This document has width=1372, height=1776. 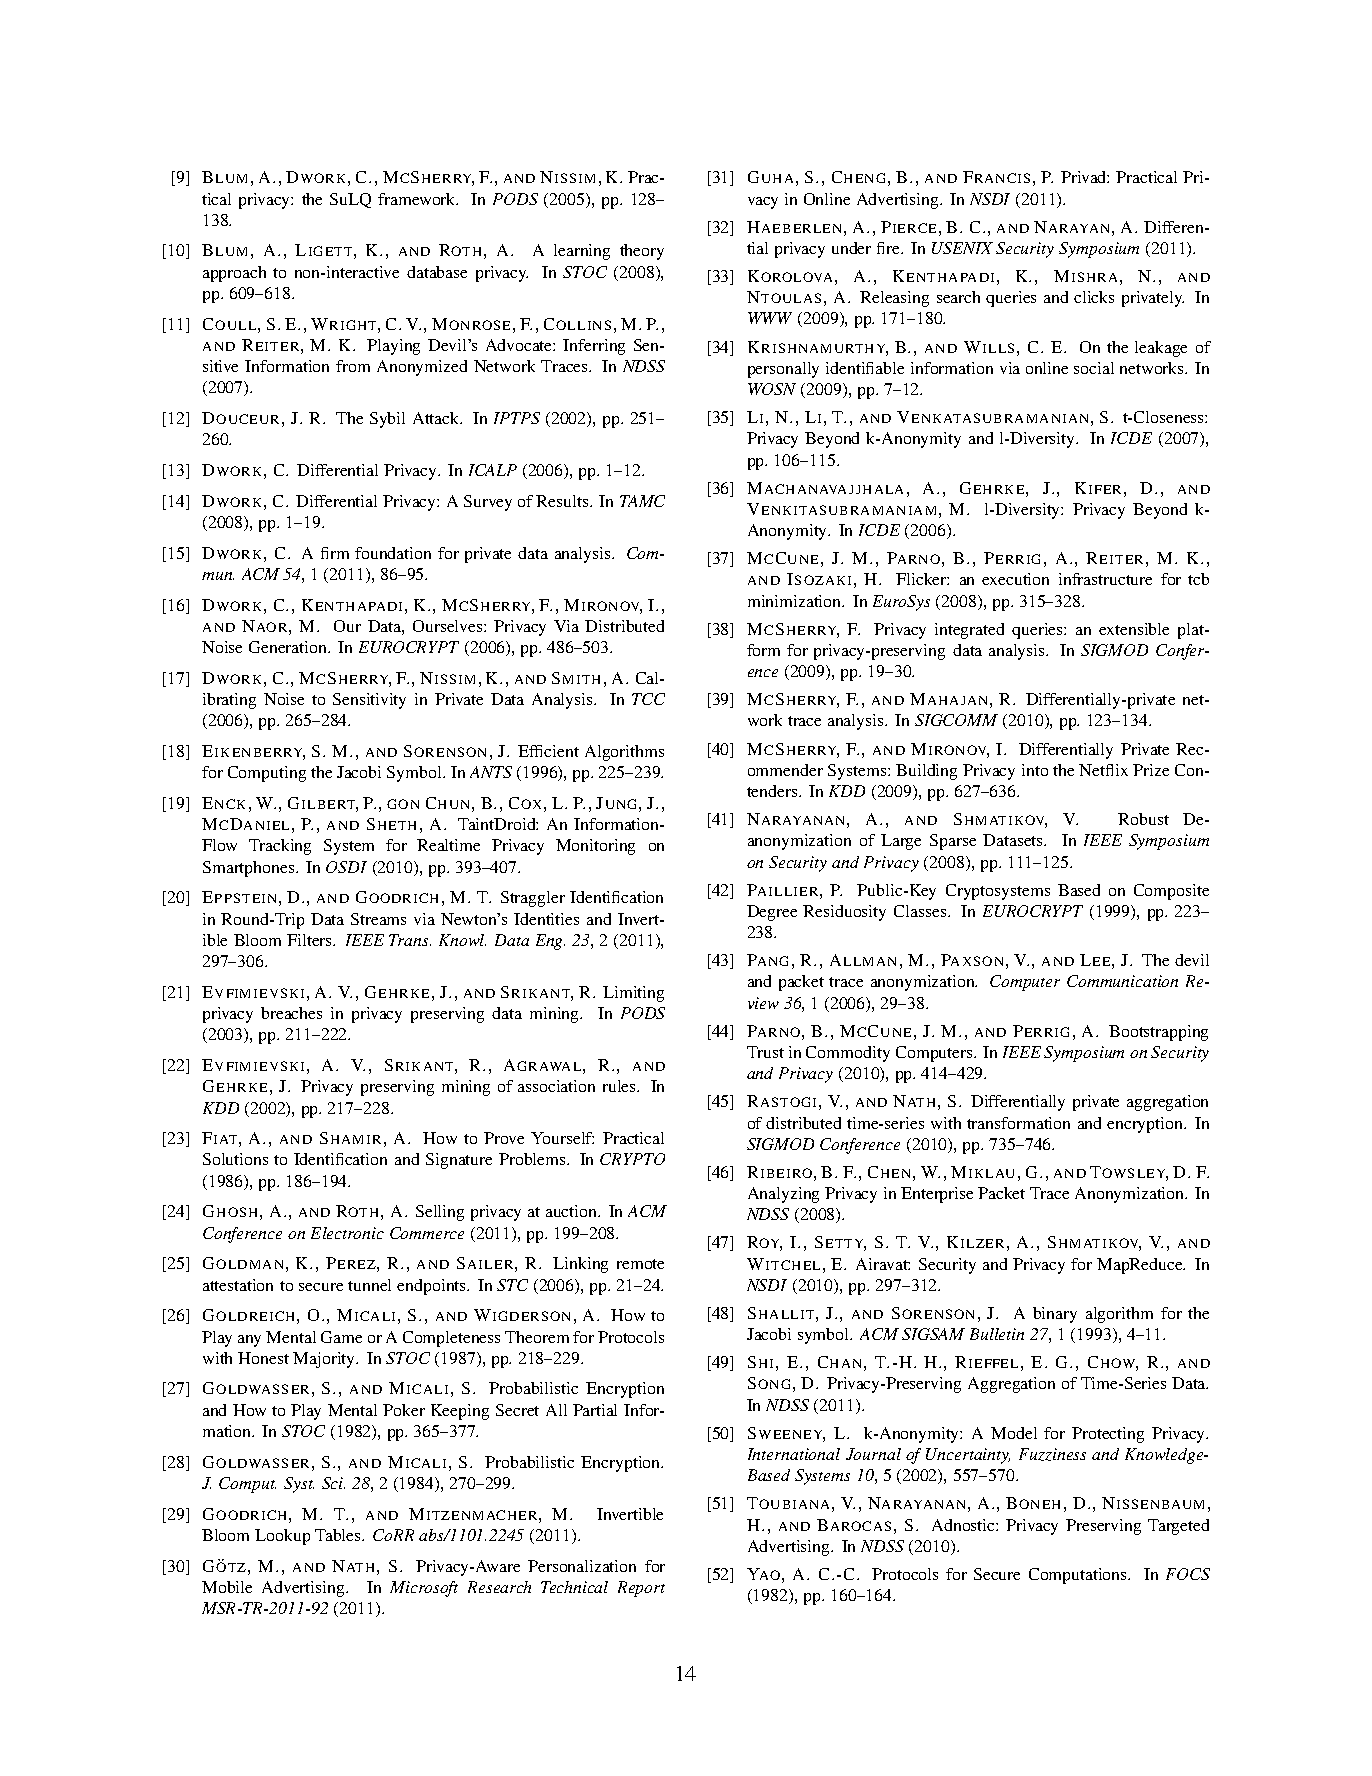 I want to click on Solutions, so click(x=235, y=1159).
